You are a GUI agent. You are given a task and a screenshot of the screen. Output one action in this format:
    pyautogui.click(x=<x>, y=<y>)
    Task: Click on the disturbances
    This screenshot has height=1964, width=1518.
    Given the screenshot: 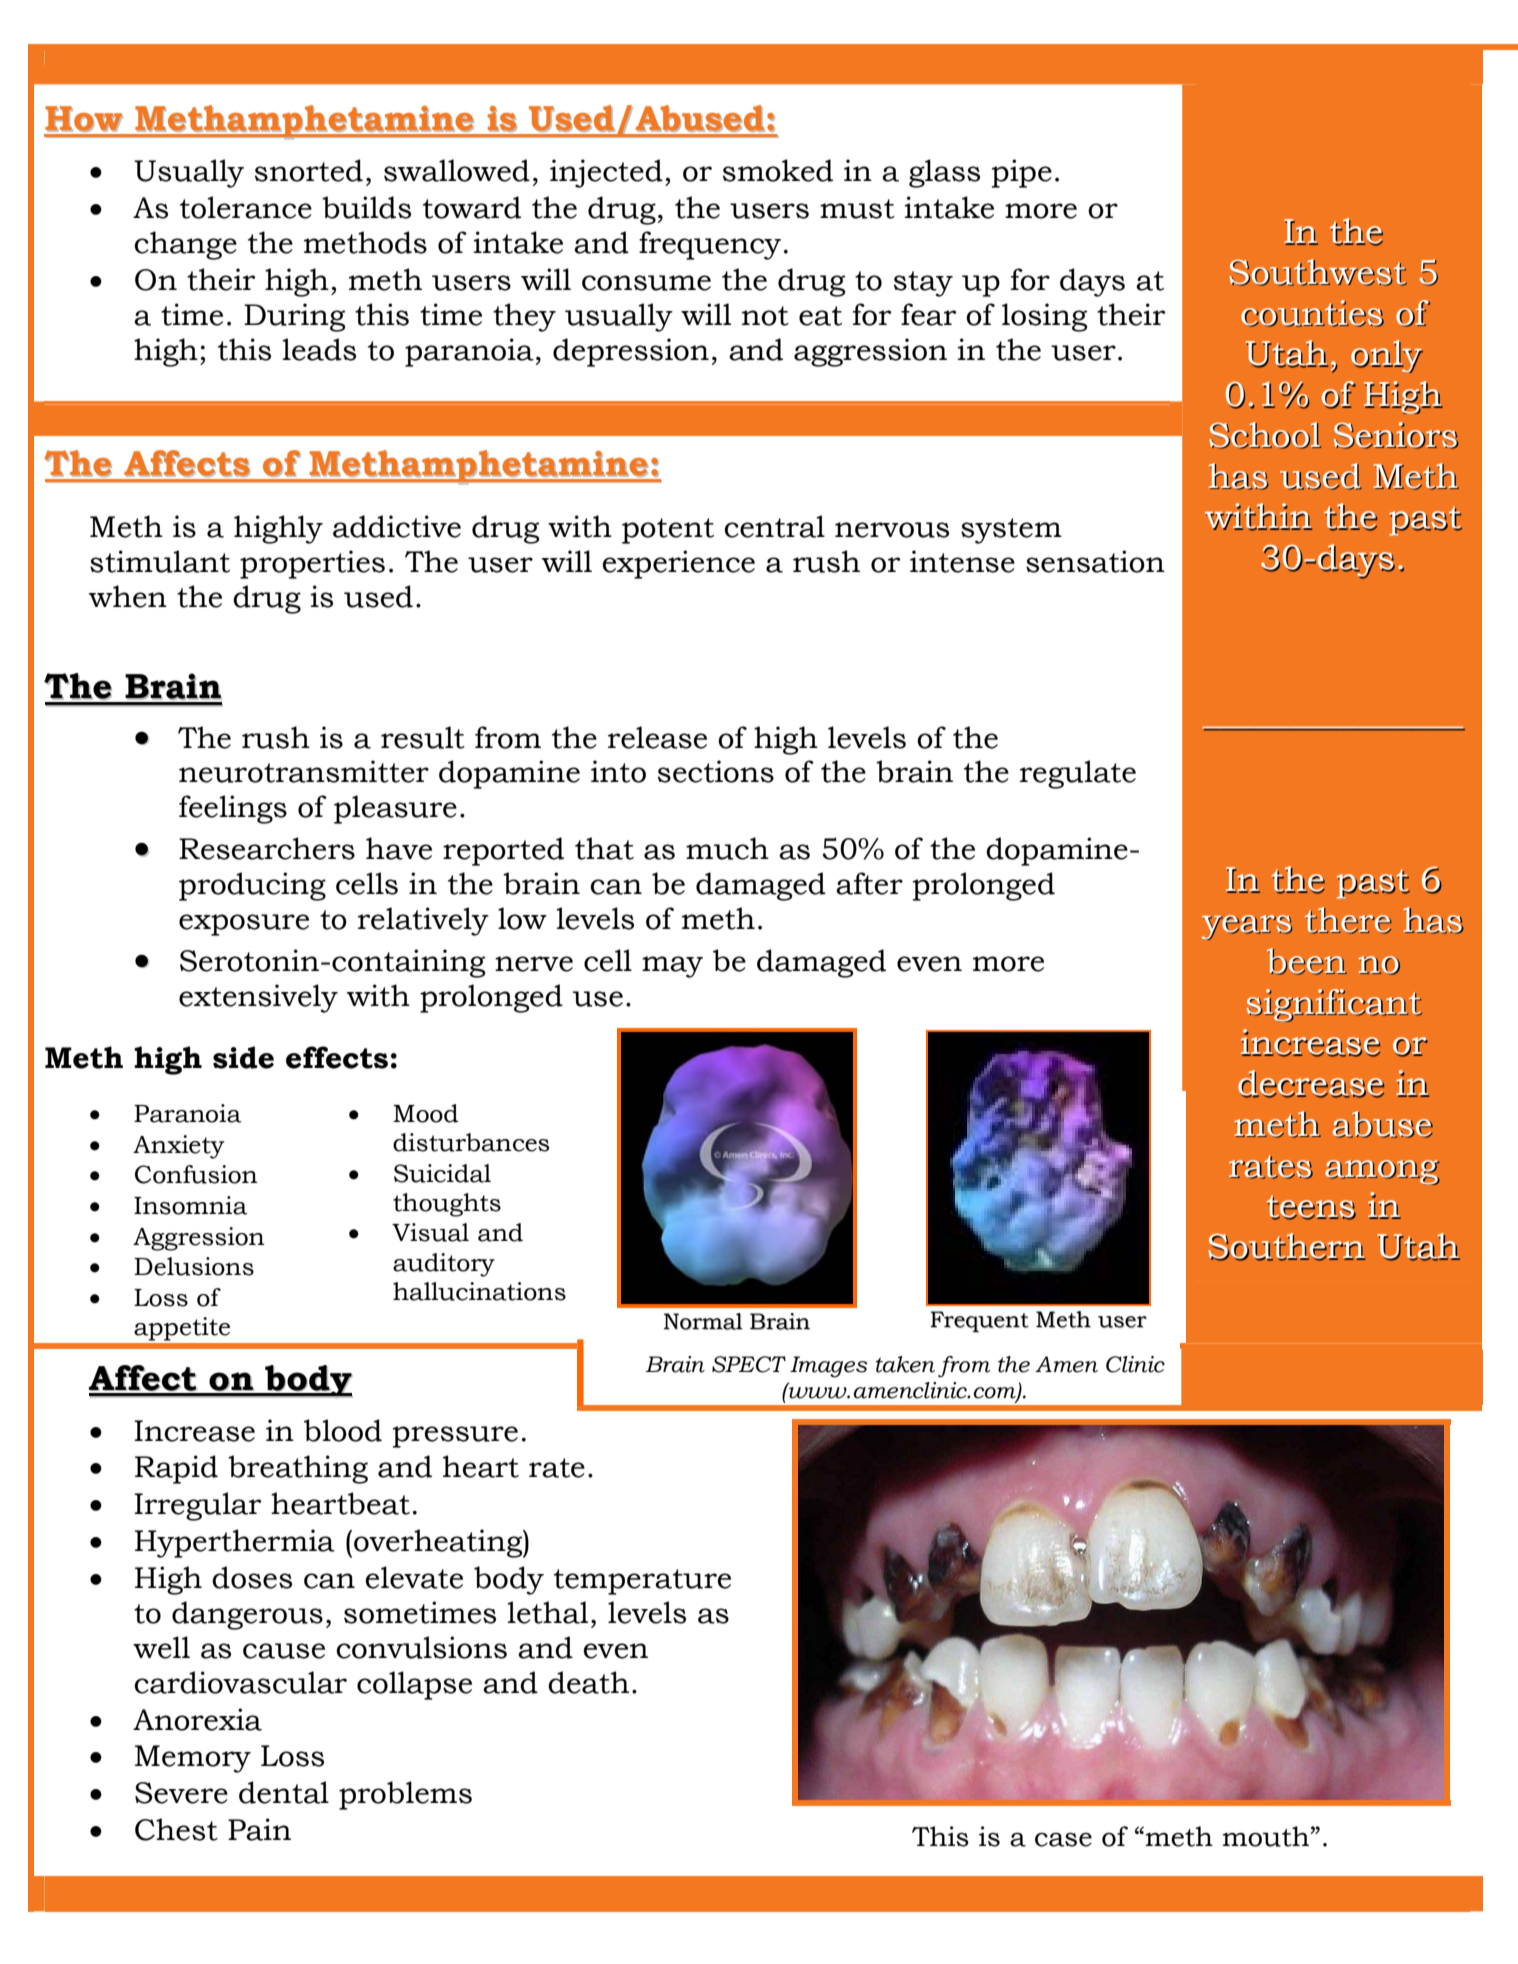 What is the action you would take?
    pyautogui.click(x=471, y=1142)
